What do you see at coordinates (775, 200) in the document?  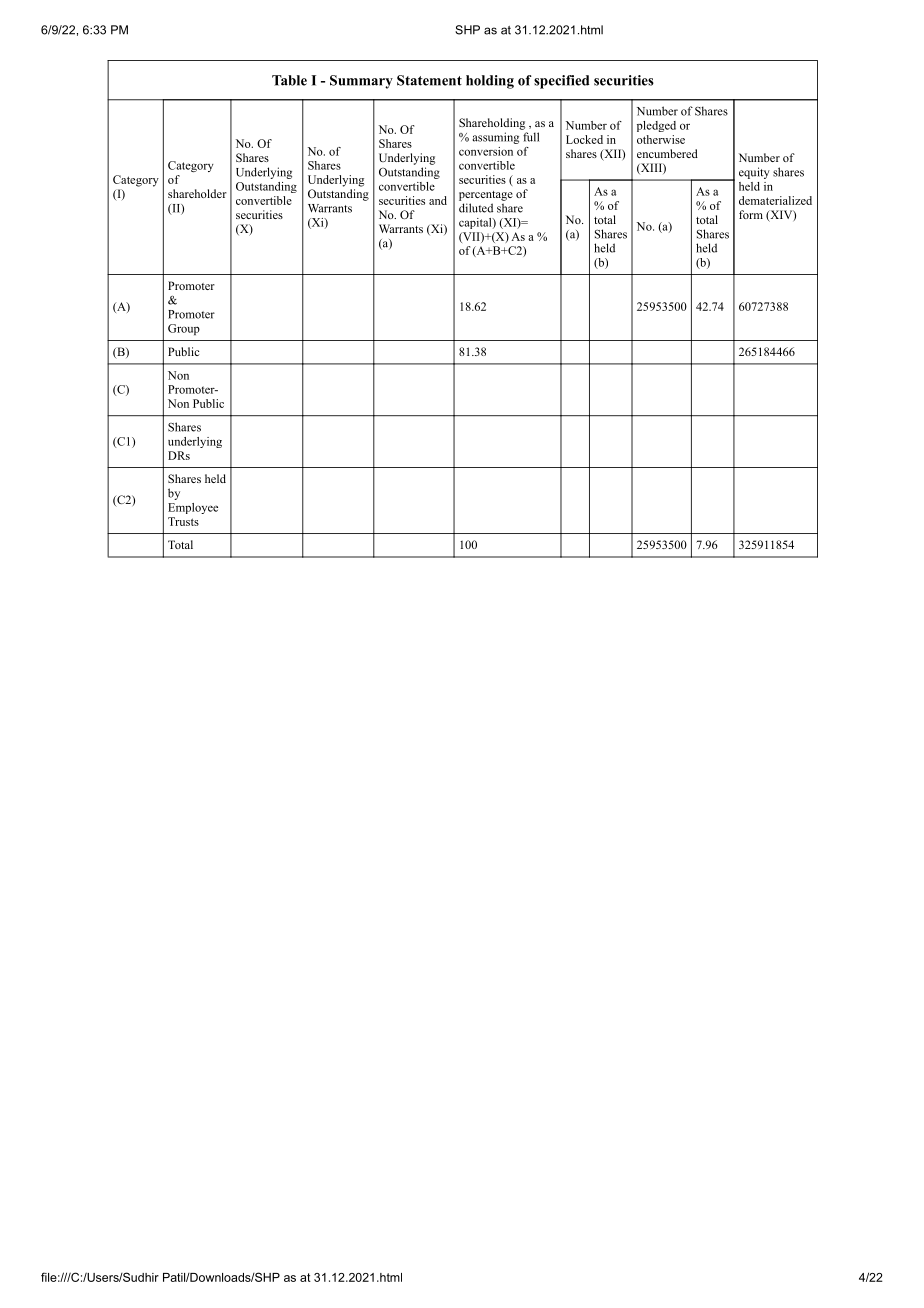 I see `dematerialized` at bounding box center [775, 200].
